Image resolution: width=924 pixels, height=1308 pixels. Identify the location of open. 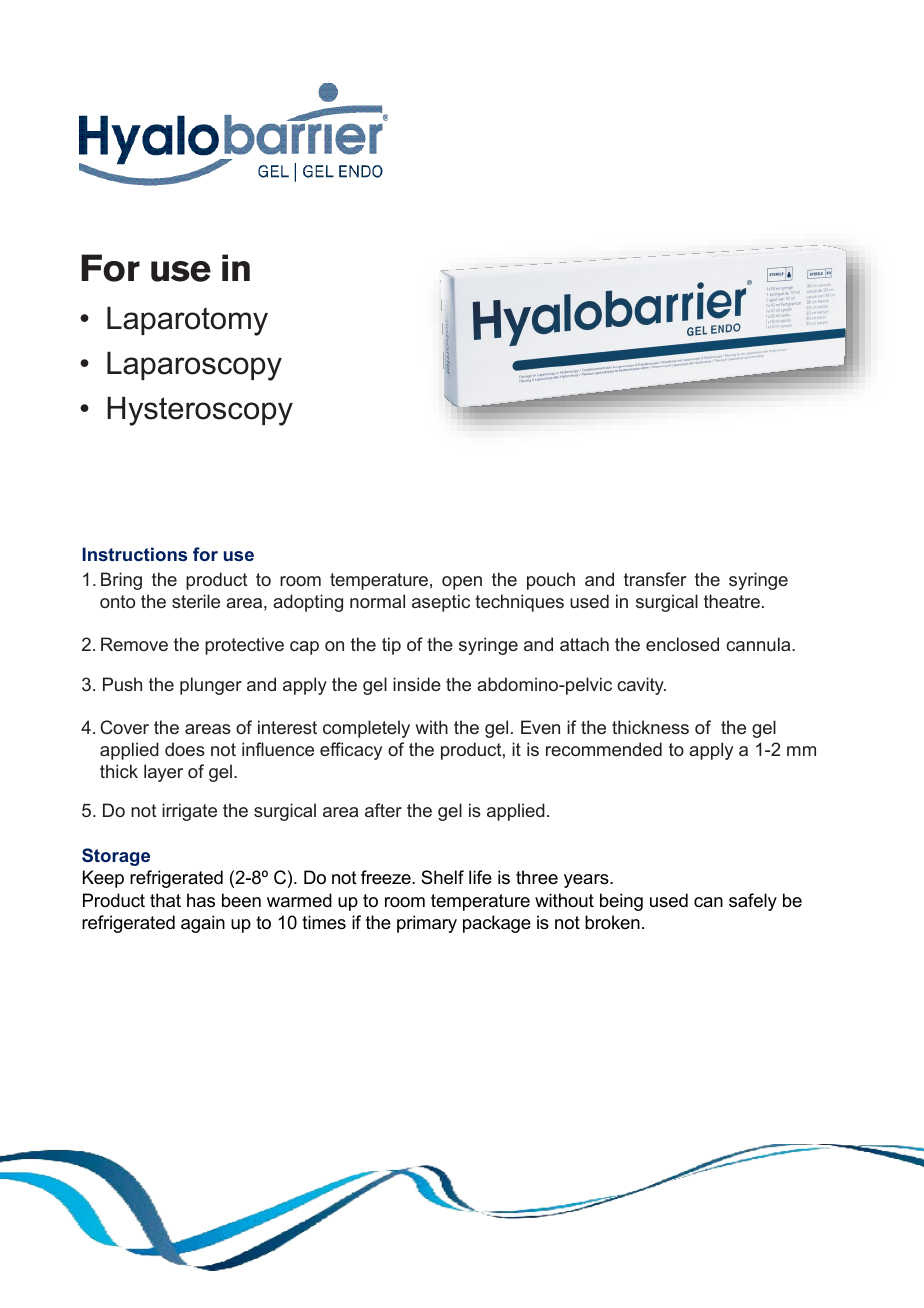
(462, 583).
